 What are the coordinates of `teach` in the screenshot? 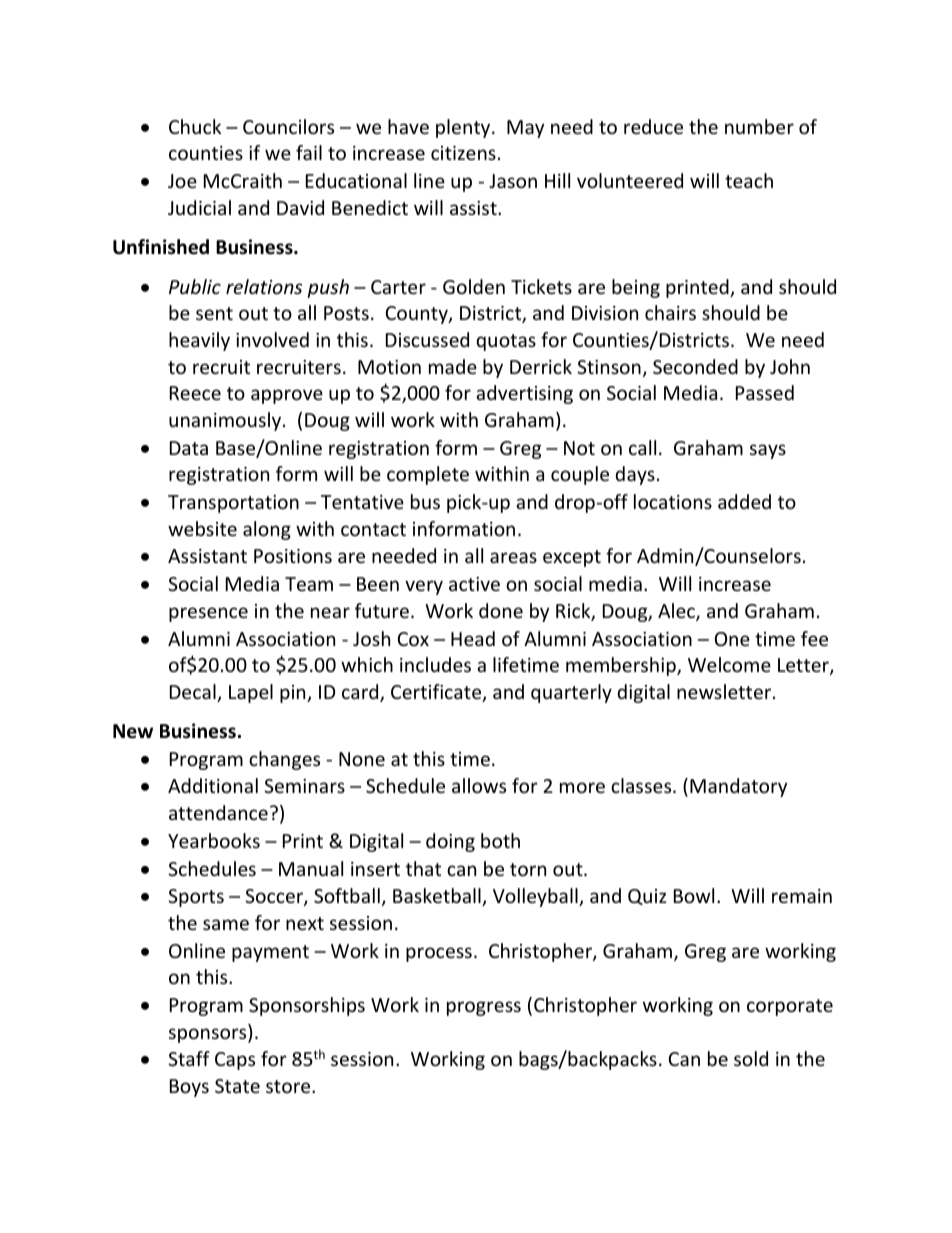 It's located at (749, 180).
